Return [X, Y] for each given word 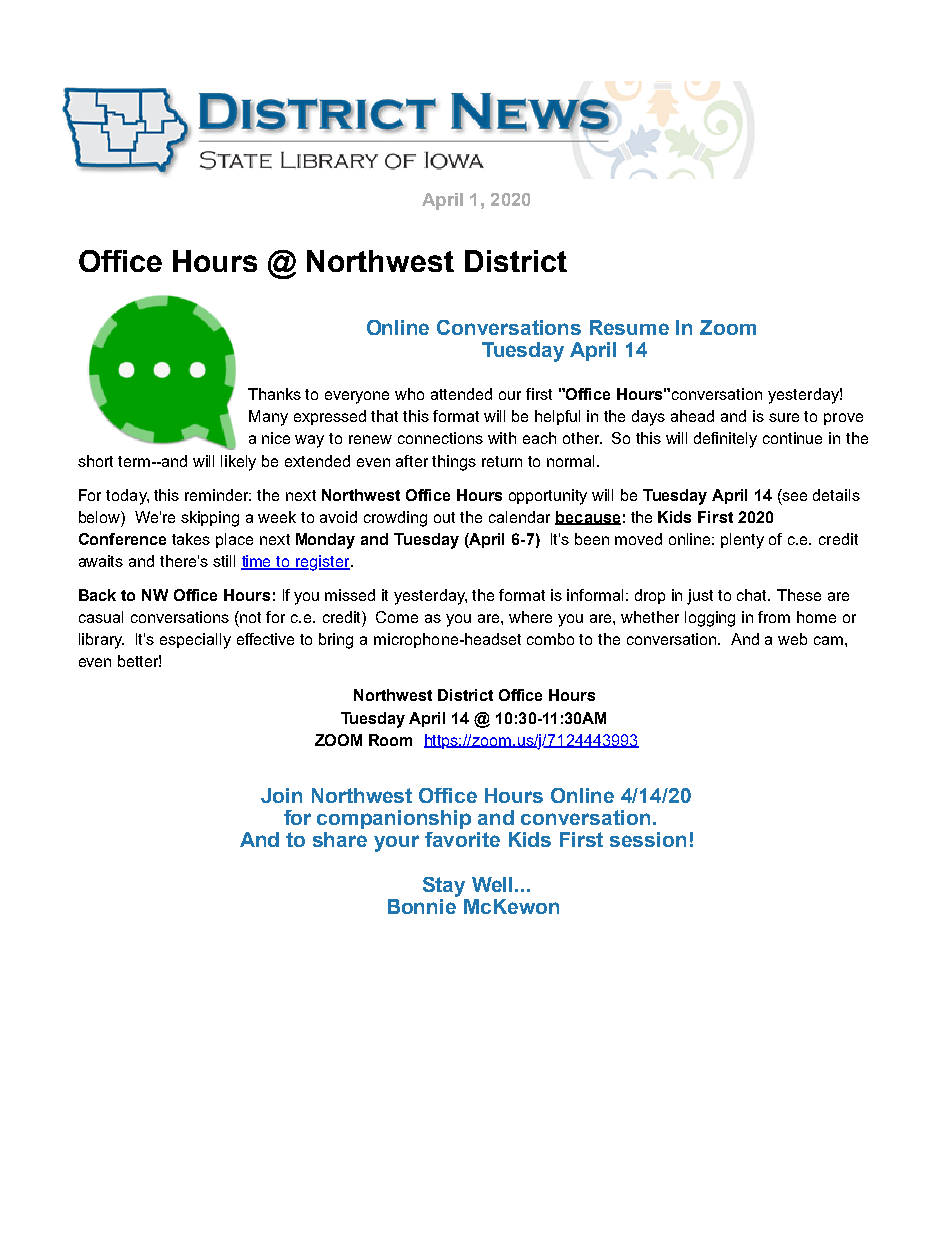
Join [281, 795]
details [836, 495]
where [530, 617]
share [340, 839]
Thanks [274, 394]
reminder [218, 495]
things [454, 463]
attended [461, 394]
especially [195, 641]
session [648, 839]
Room [390, 740]
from [774, 617]
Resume [629, 327]
